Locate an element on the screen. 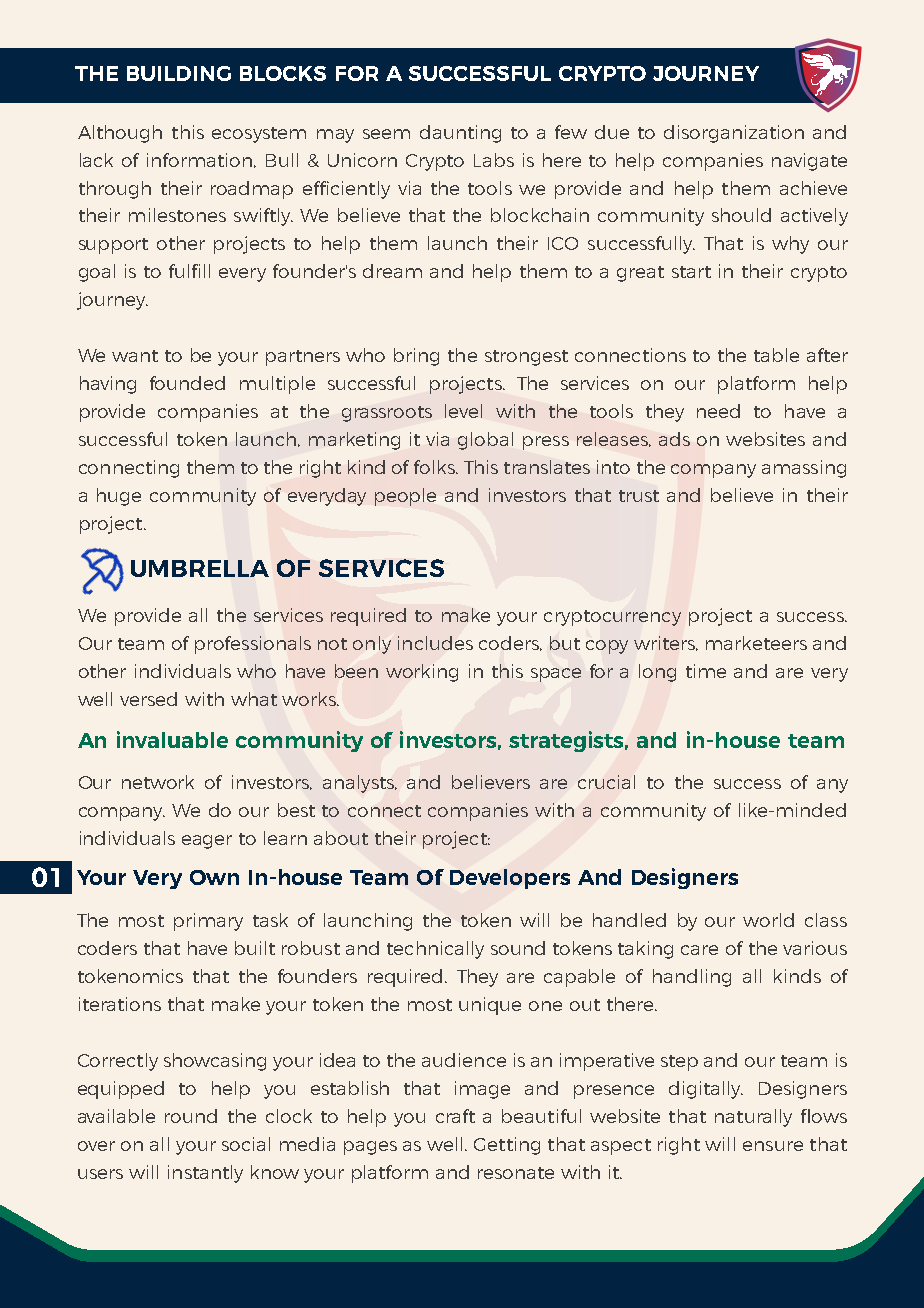  disorganization is located at coordinates (734, 134).
